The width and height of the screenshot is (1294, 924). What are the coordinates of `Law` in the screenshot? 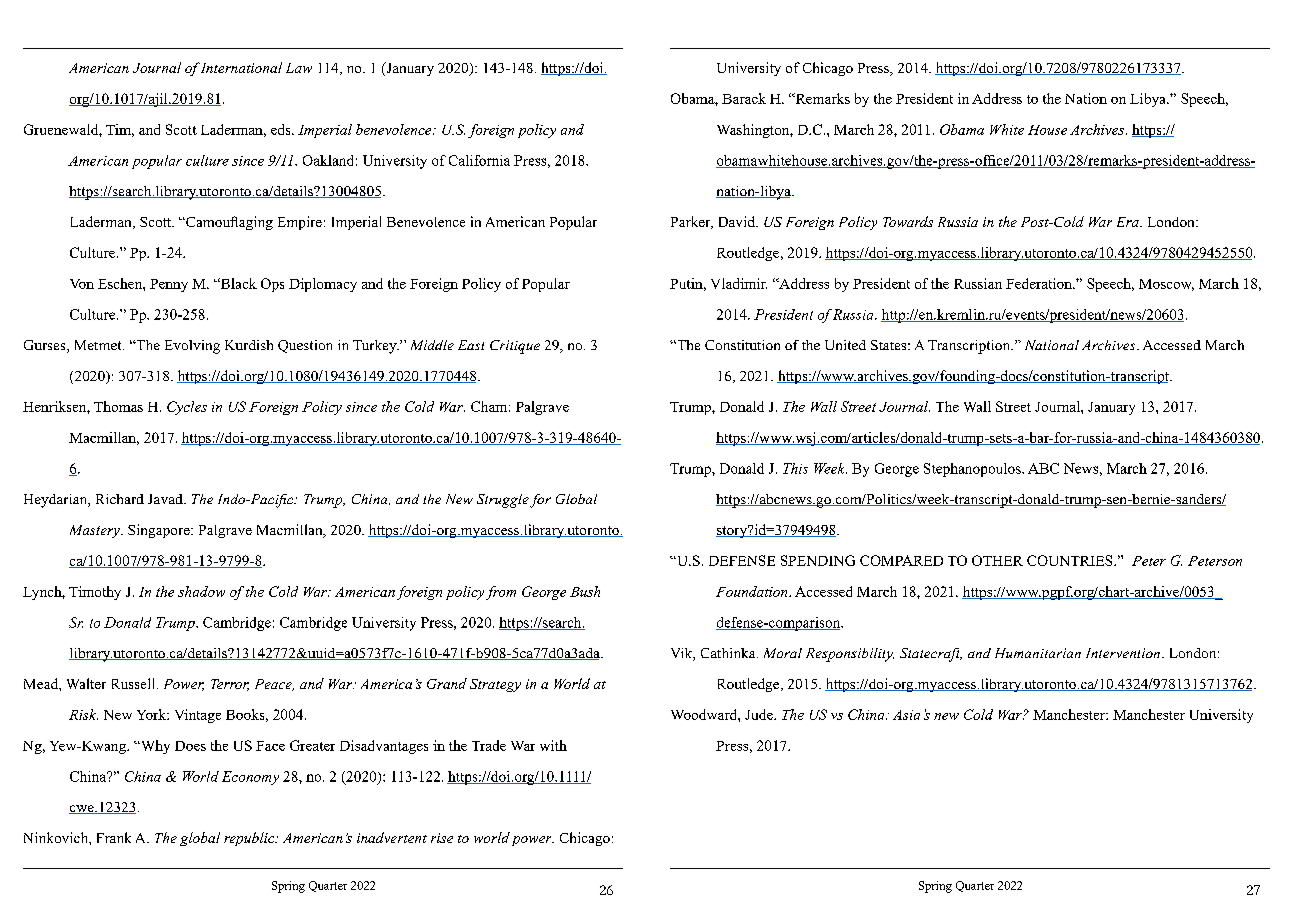 It's located at (299, 68).
